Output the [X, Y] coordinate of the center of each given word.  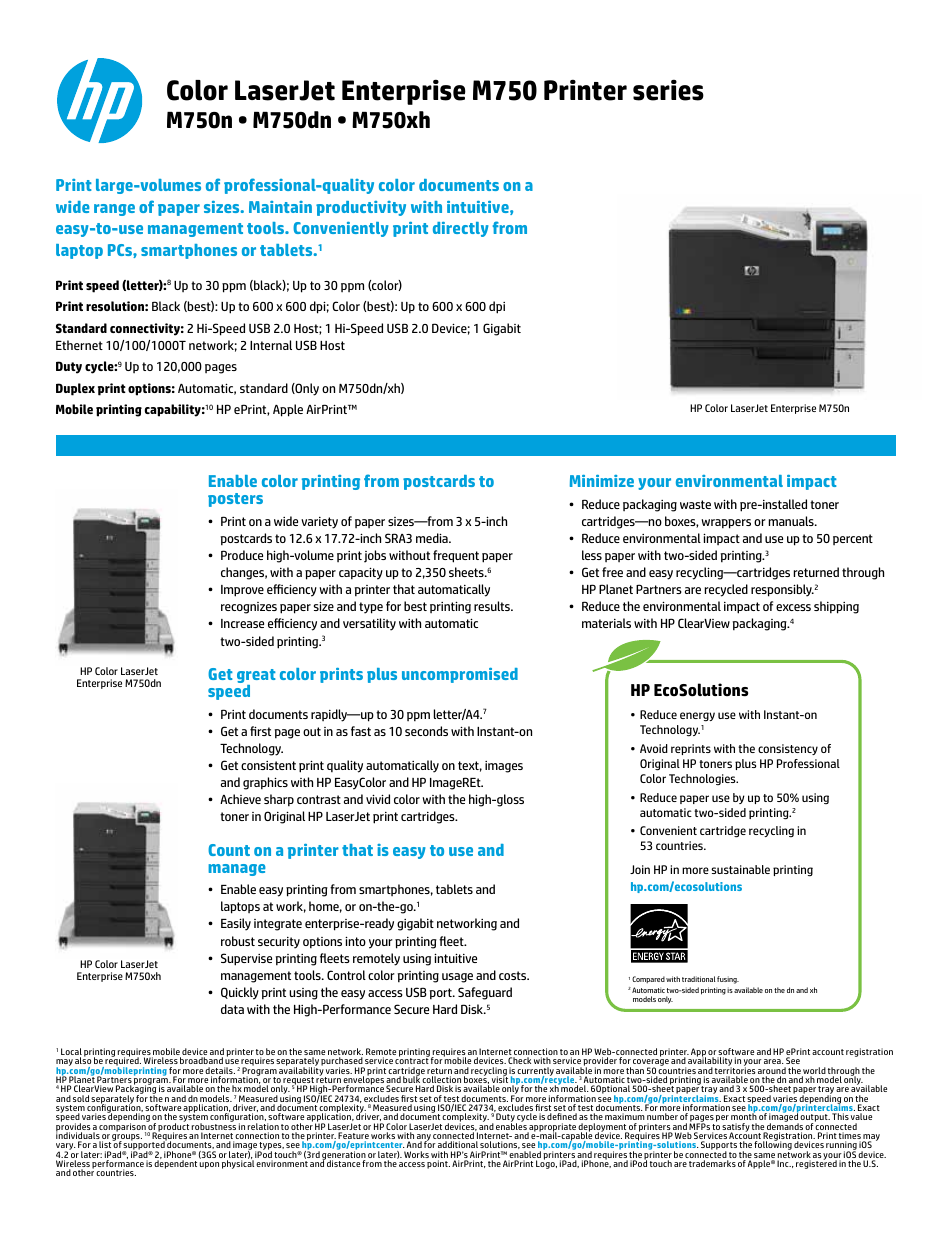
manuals [792, 521]
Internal [271, 345]
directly [461, 229]
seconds [426, 731]
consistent [268, 765]
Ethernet [79, 345]
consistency [788, 749]
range [114, 210]
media [433, 538]
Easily [236, 924]
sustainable [740, 869]
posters [235, 500]
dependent [175, 1163]
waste [695, 504]
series [668, 90]
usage [457, 978]
